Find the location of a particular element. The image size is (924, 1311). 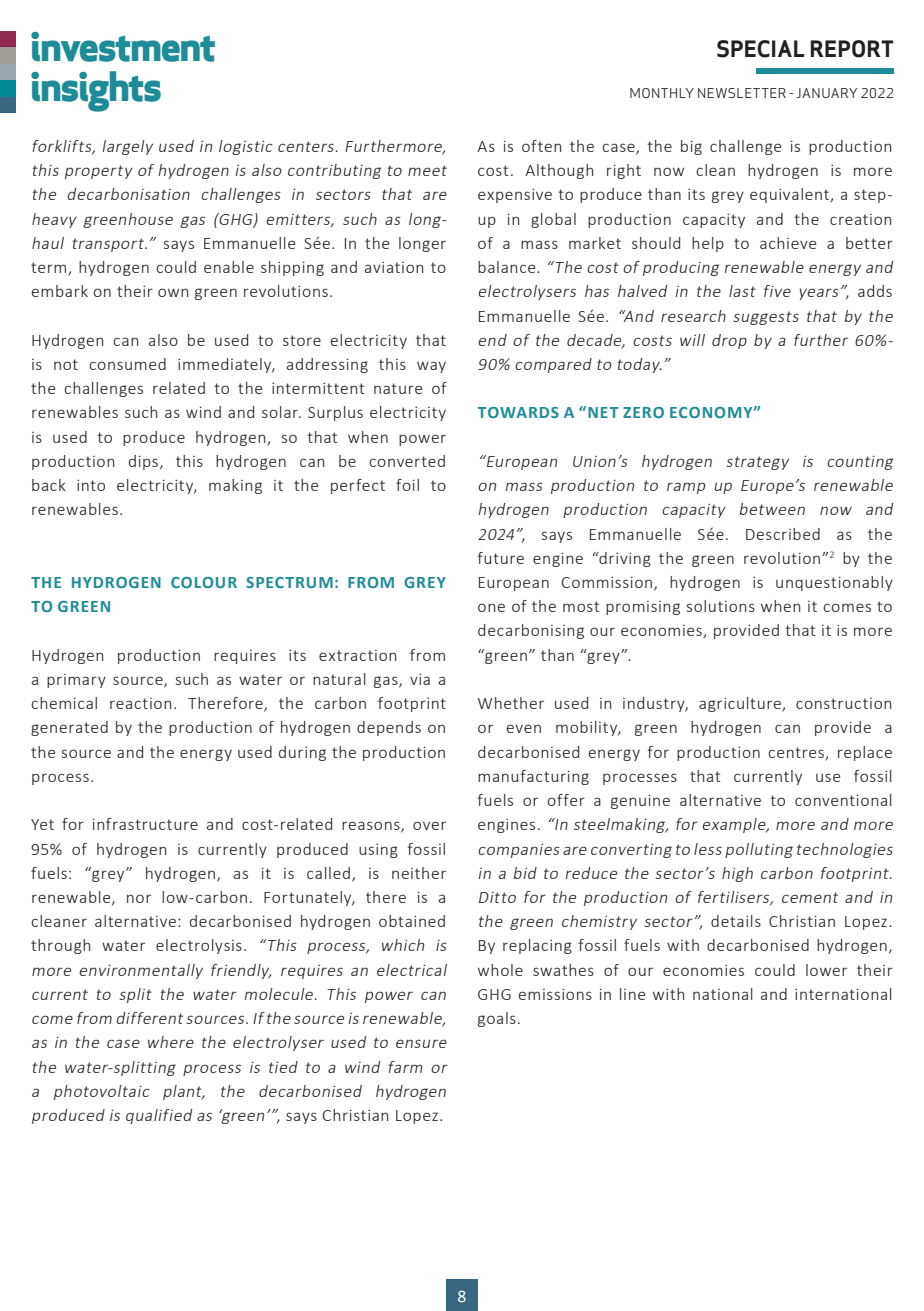

future is located at coordinates (501, 558).
